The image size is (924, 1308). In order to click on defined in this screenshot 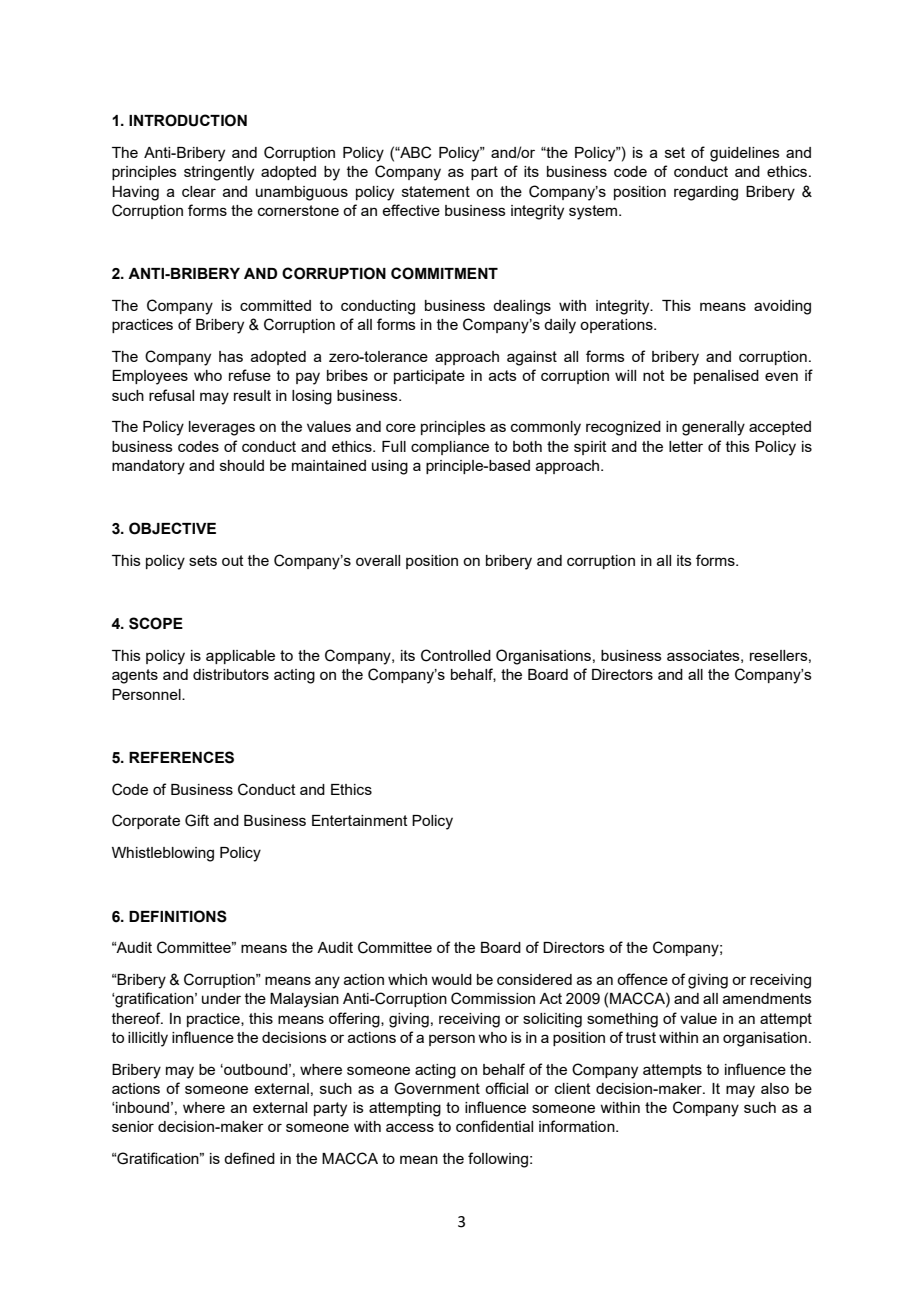, I will do `click(249, 1158)`.
